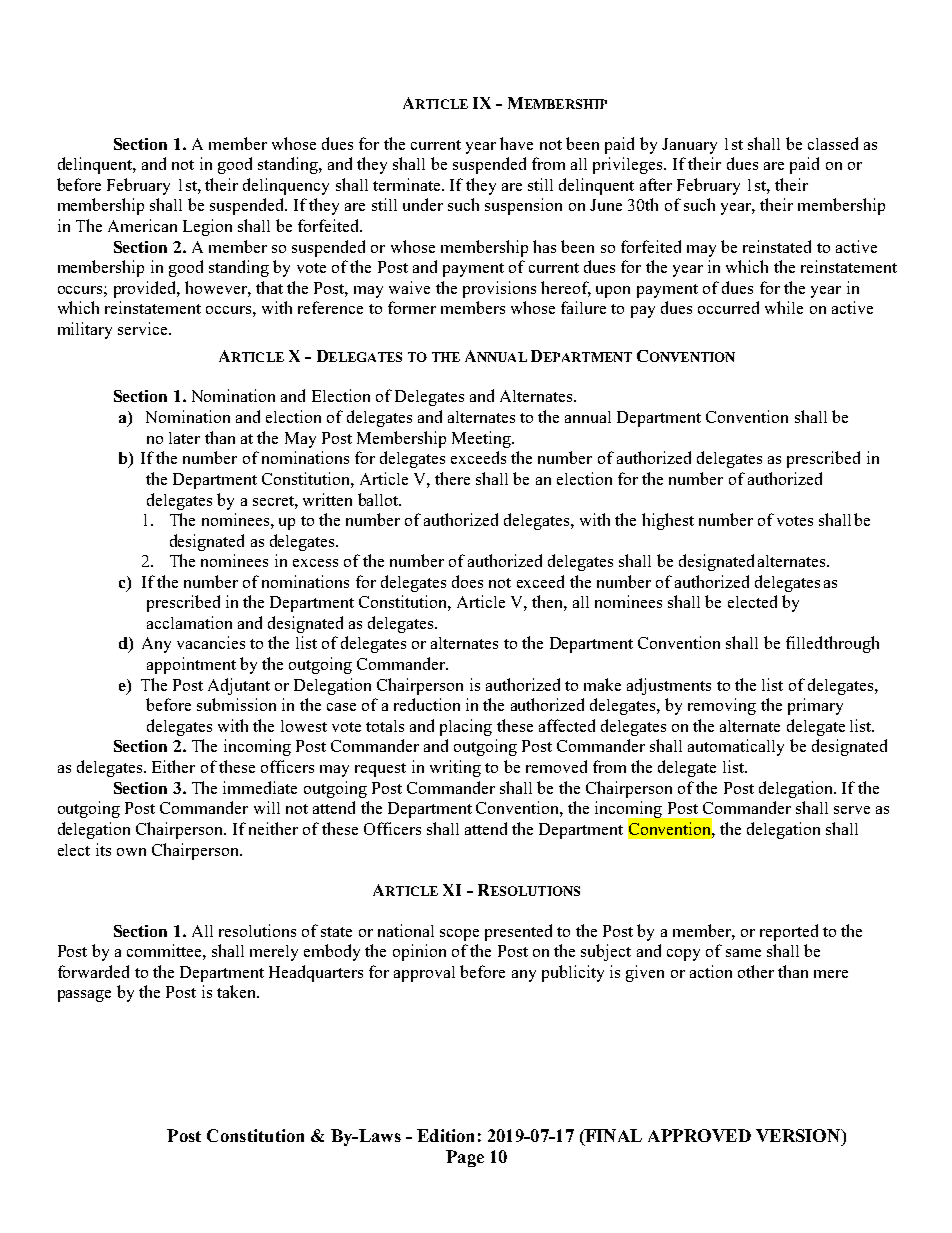  What do you see at coordinates (142, 225) in the page?
I see `American` at bounding box center [142, 225].
